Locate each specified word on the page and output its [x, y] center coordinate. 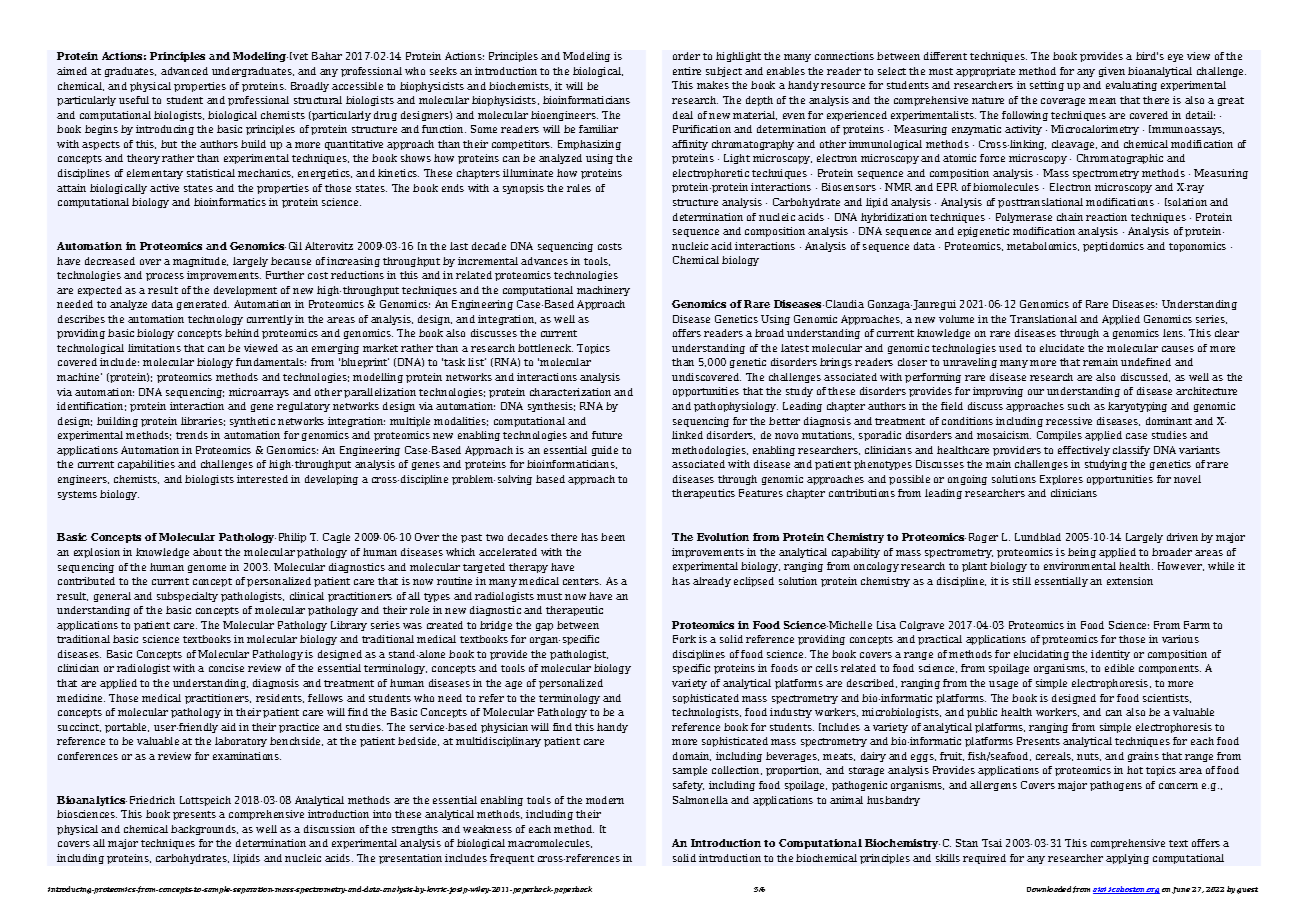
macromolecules [550, 843]
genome [207, 569]
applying [1127, 859]
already [712, 582]
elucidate [1062, 348]
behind [242, 333]
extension [1130, 581]
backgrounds [204, 830]
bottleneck [545, 348]
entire [687, 71]
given [1112, 72]
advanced [184, 71]
